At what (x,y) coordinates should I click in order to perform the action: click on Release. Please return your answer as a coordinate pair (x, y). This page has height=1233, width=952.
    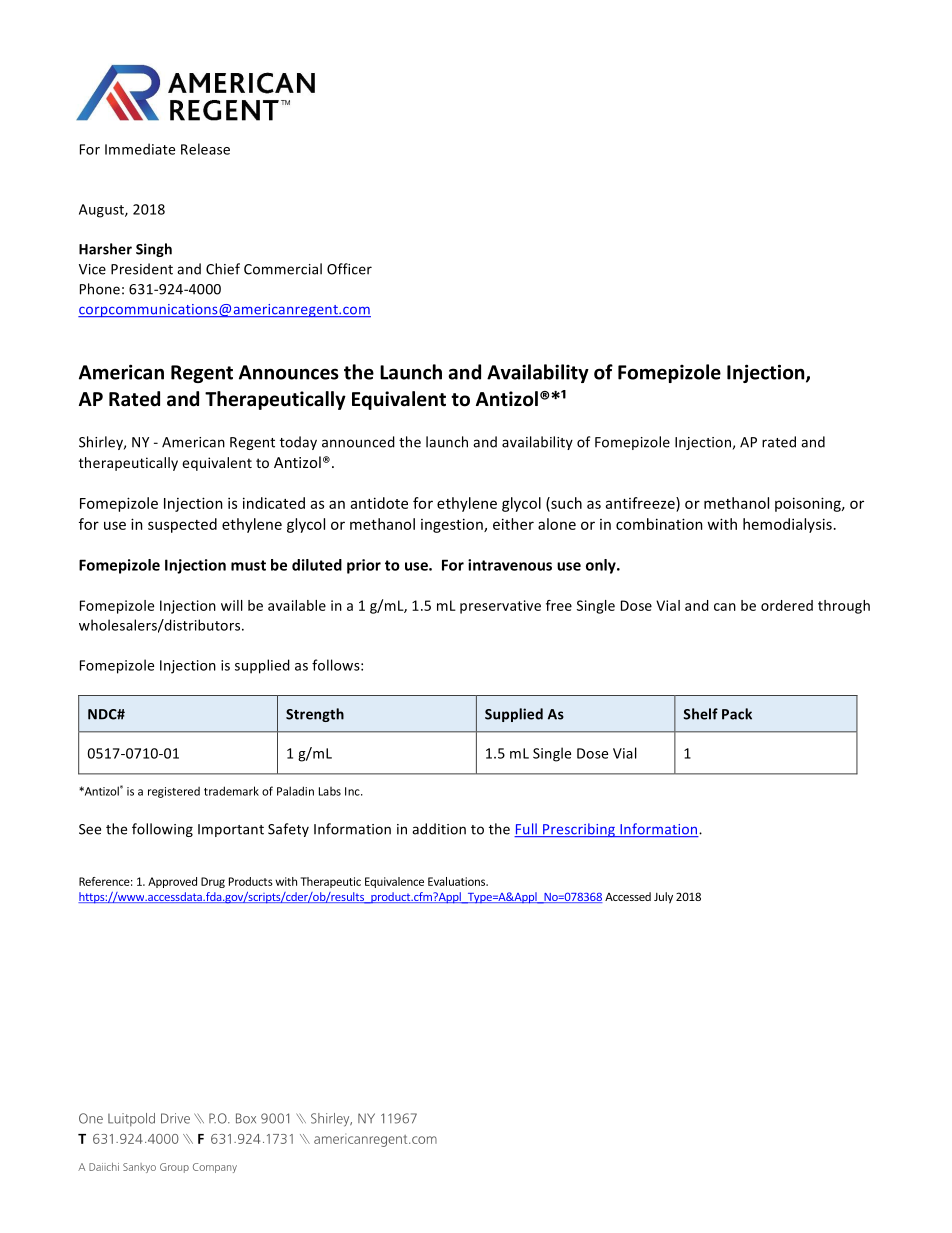
    Looking at the image, I should click on (205, 149).
